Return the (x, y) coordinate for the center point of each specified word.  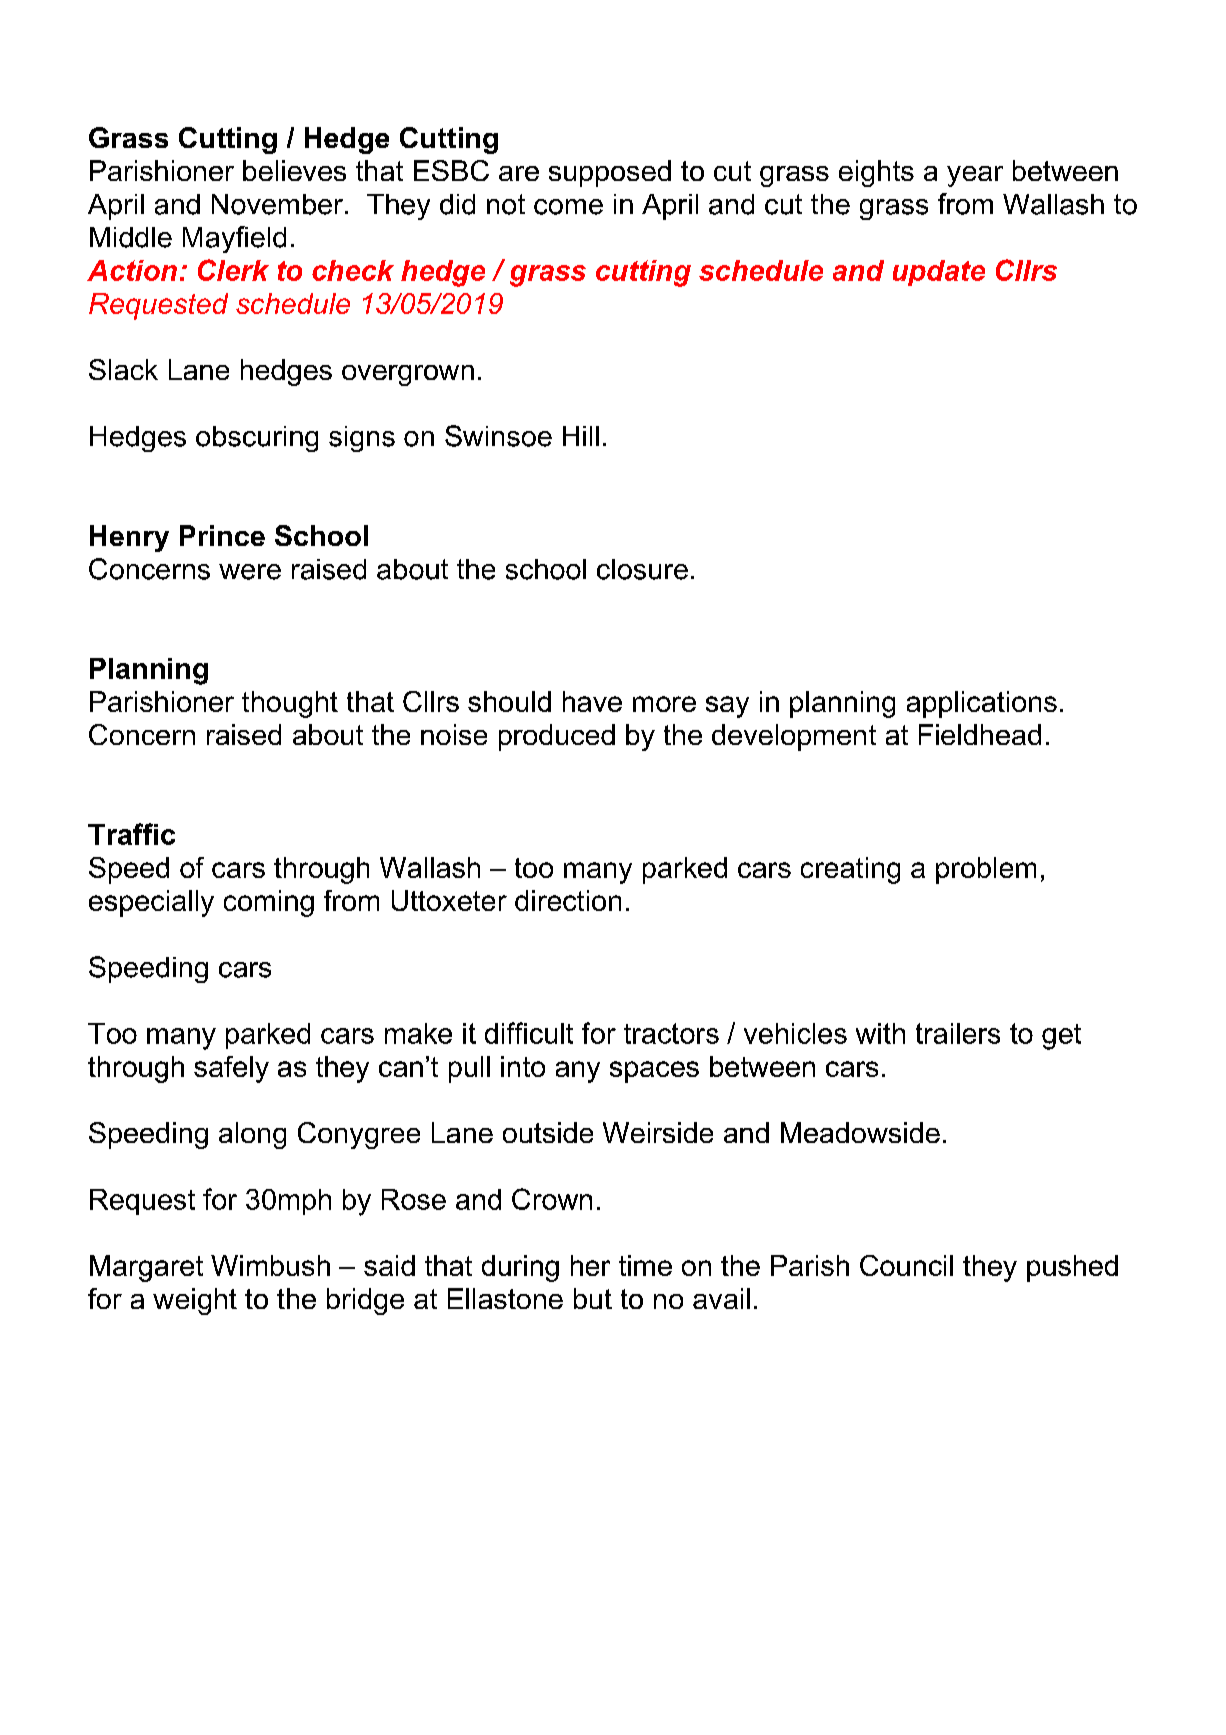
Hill (581, 436)
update (939, 273)
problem (986, 870)
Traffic (131, 834)
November (277, 204)
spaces (654, 1072)
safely (231, 1069)
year (975, 176)
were (250, 572)
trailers (958, 1033)
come (568, 207)
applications (982, 704)
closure (642, 569)
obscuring (257, 439)
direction (568, 900)
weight (195, 1301)
